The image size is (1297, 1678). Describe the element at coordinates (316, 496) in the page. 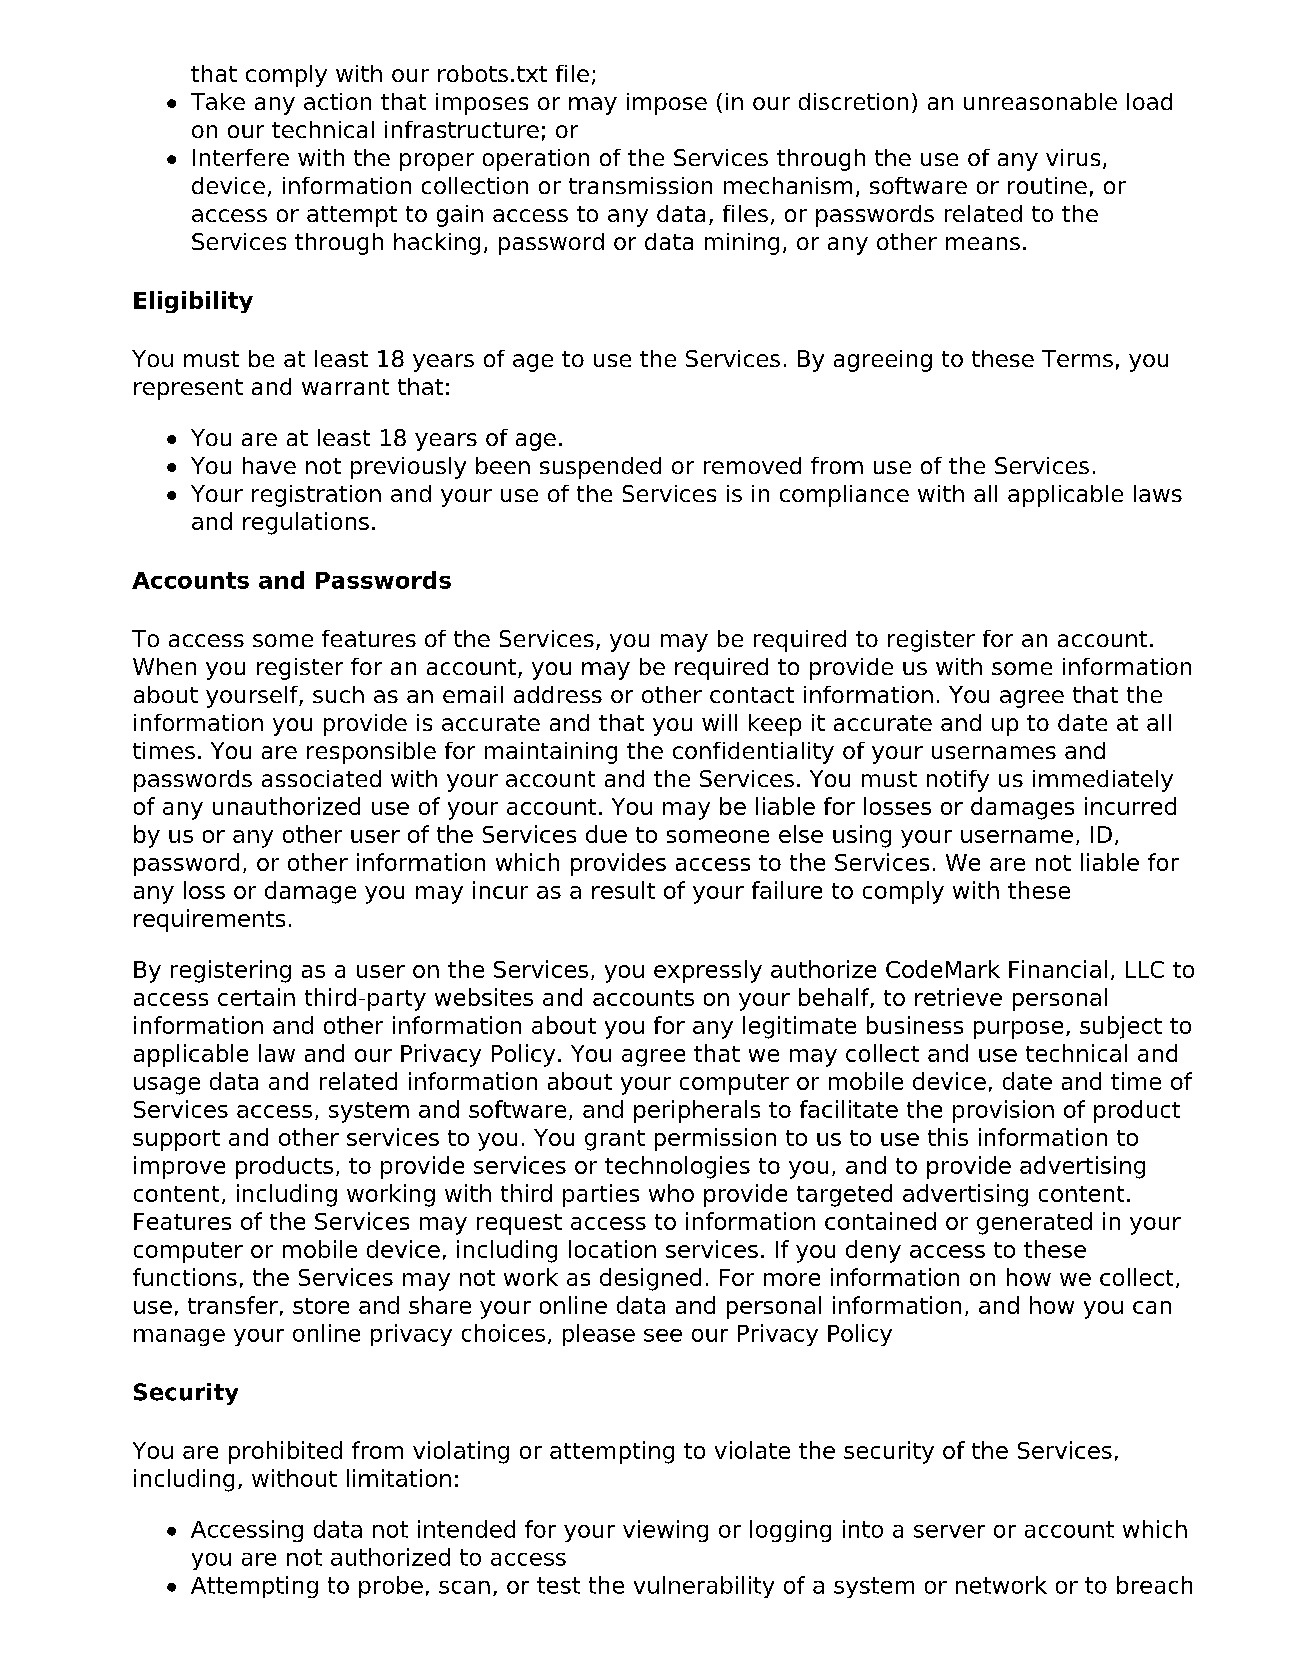

I see `registration` at that location.
